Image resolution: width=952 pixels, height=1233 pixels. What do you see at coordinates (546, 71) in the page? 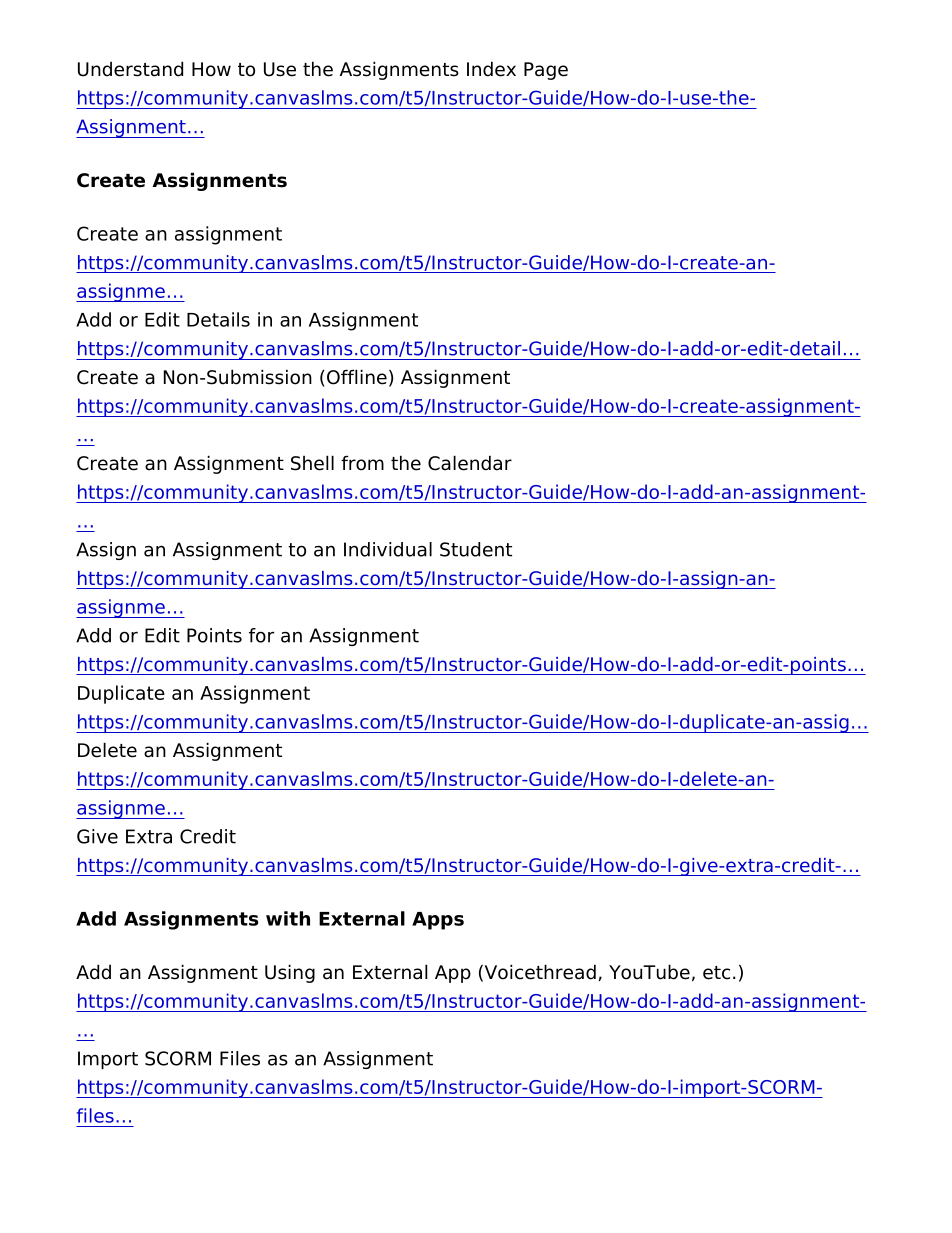
I see `Page` at bounding box center [546, 71].
